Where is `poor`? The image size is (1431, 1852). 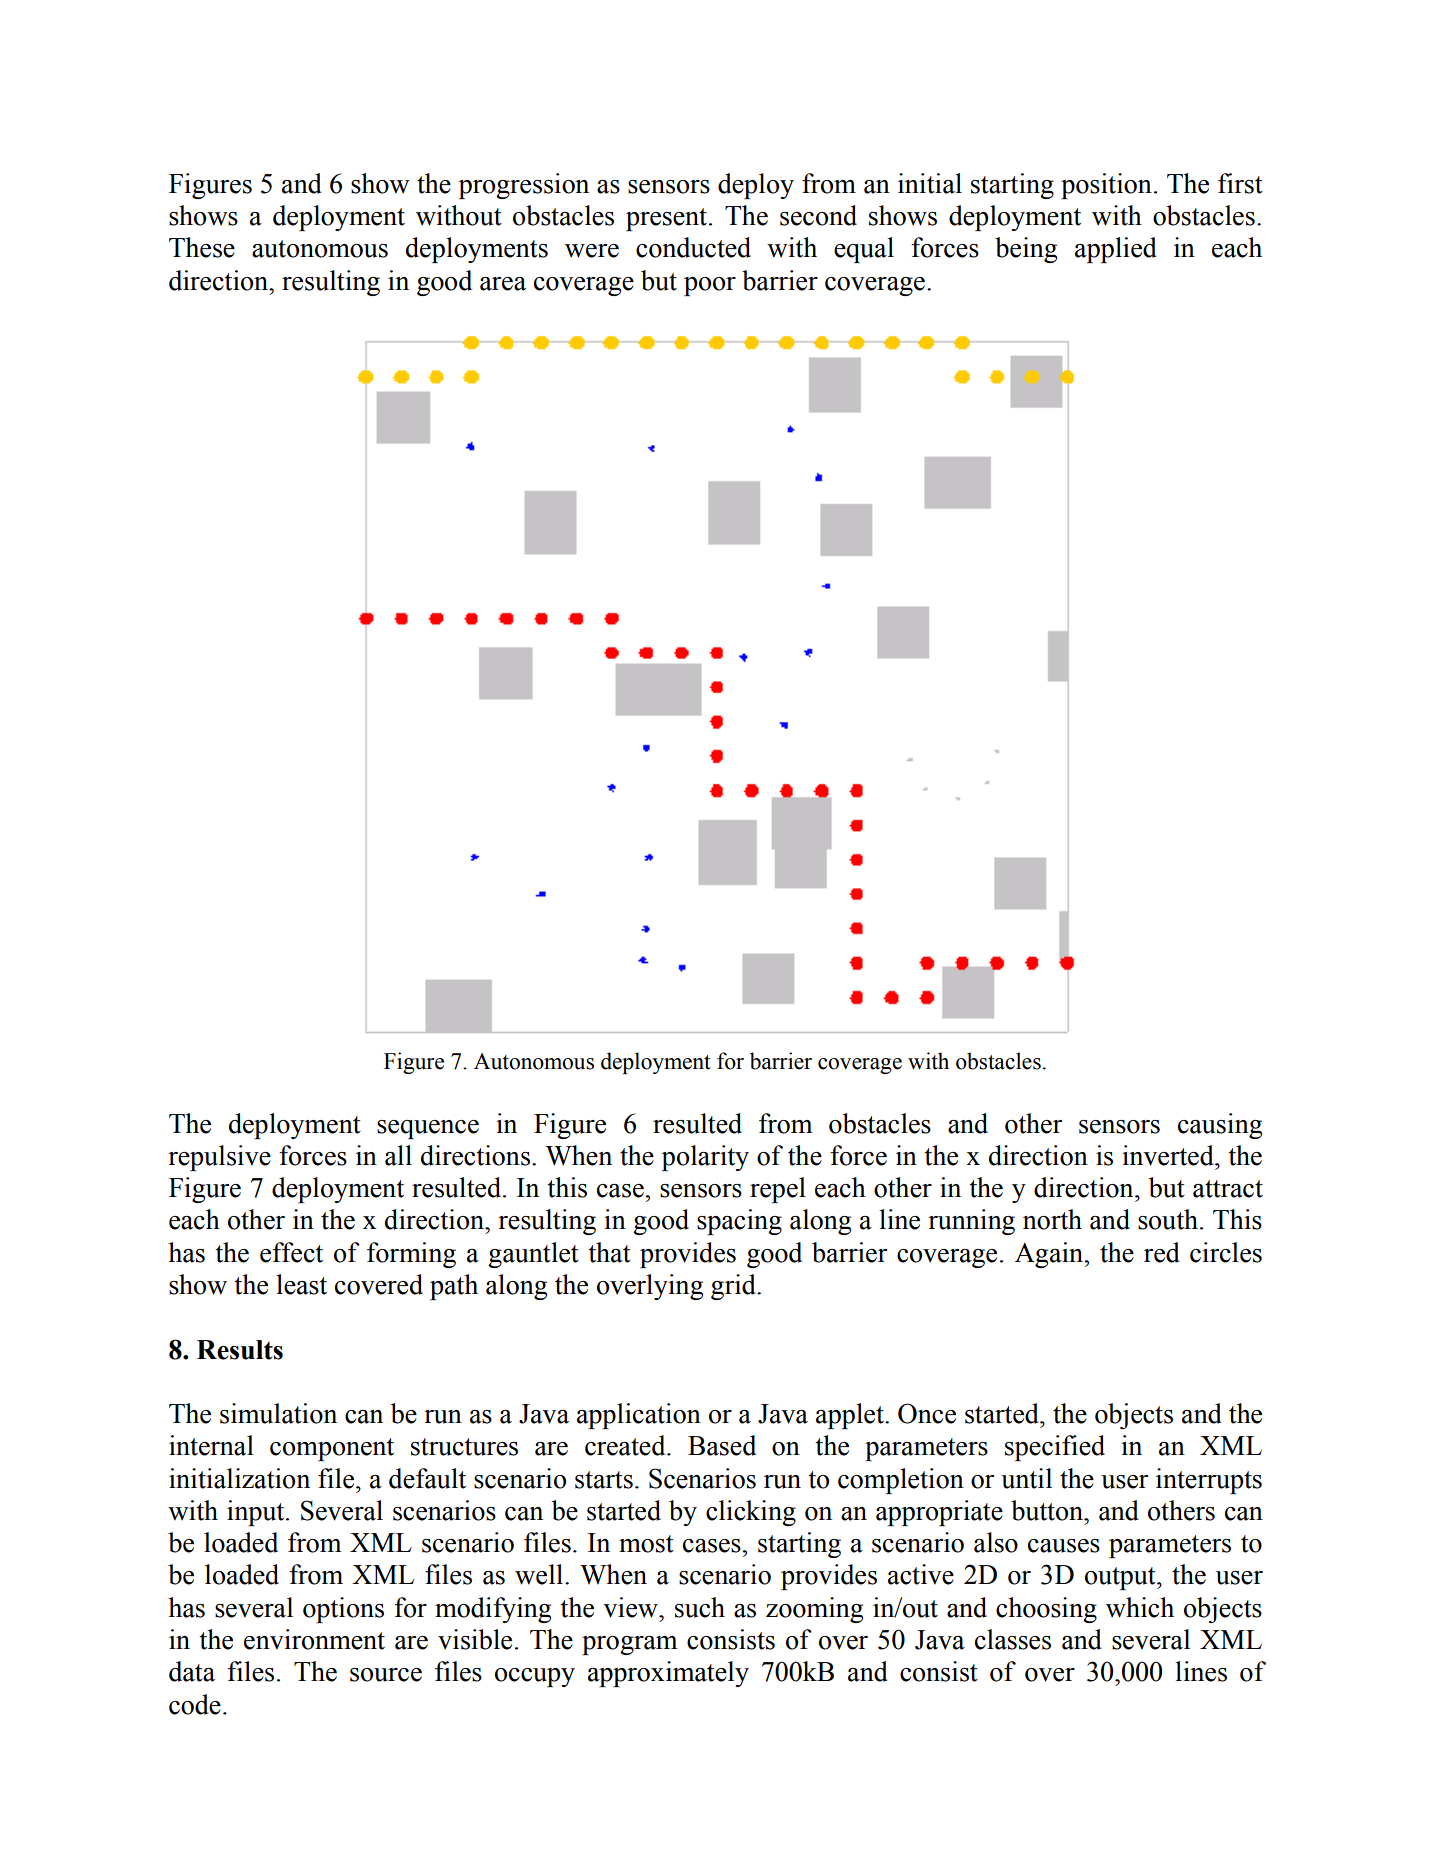
poor is located at coordinates (710, 286).
